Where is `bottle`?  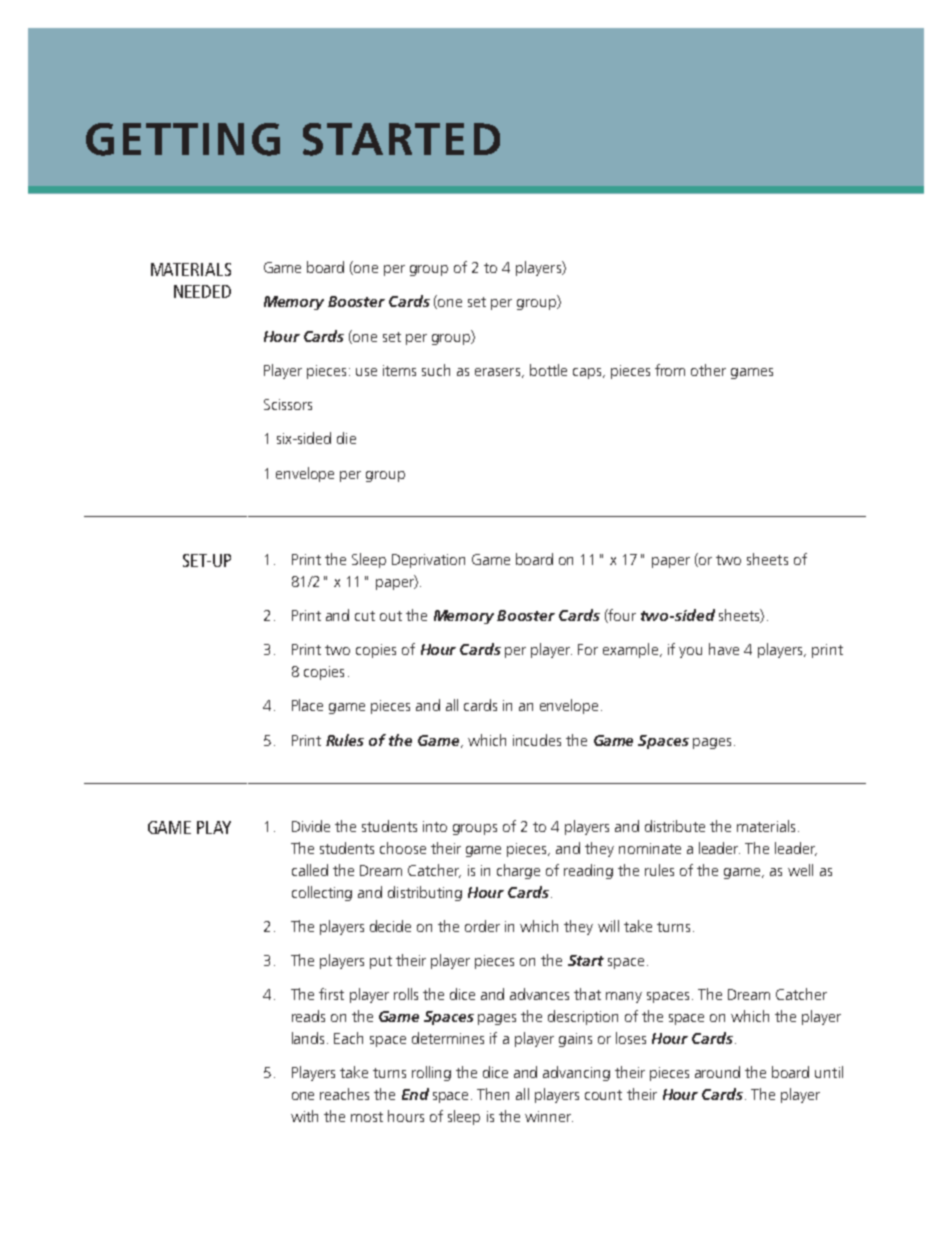
bottle is located at coordinates (548, 370).
